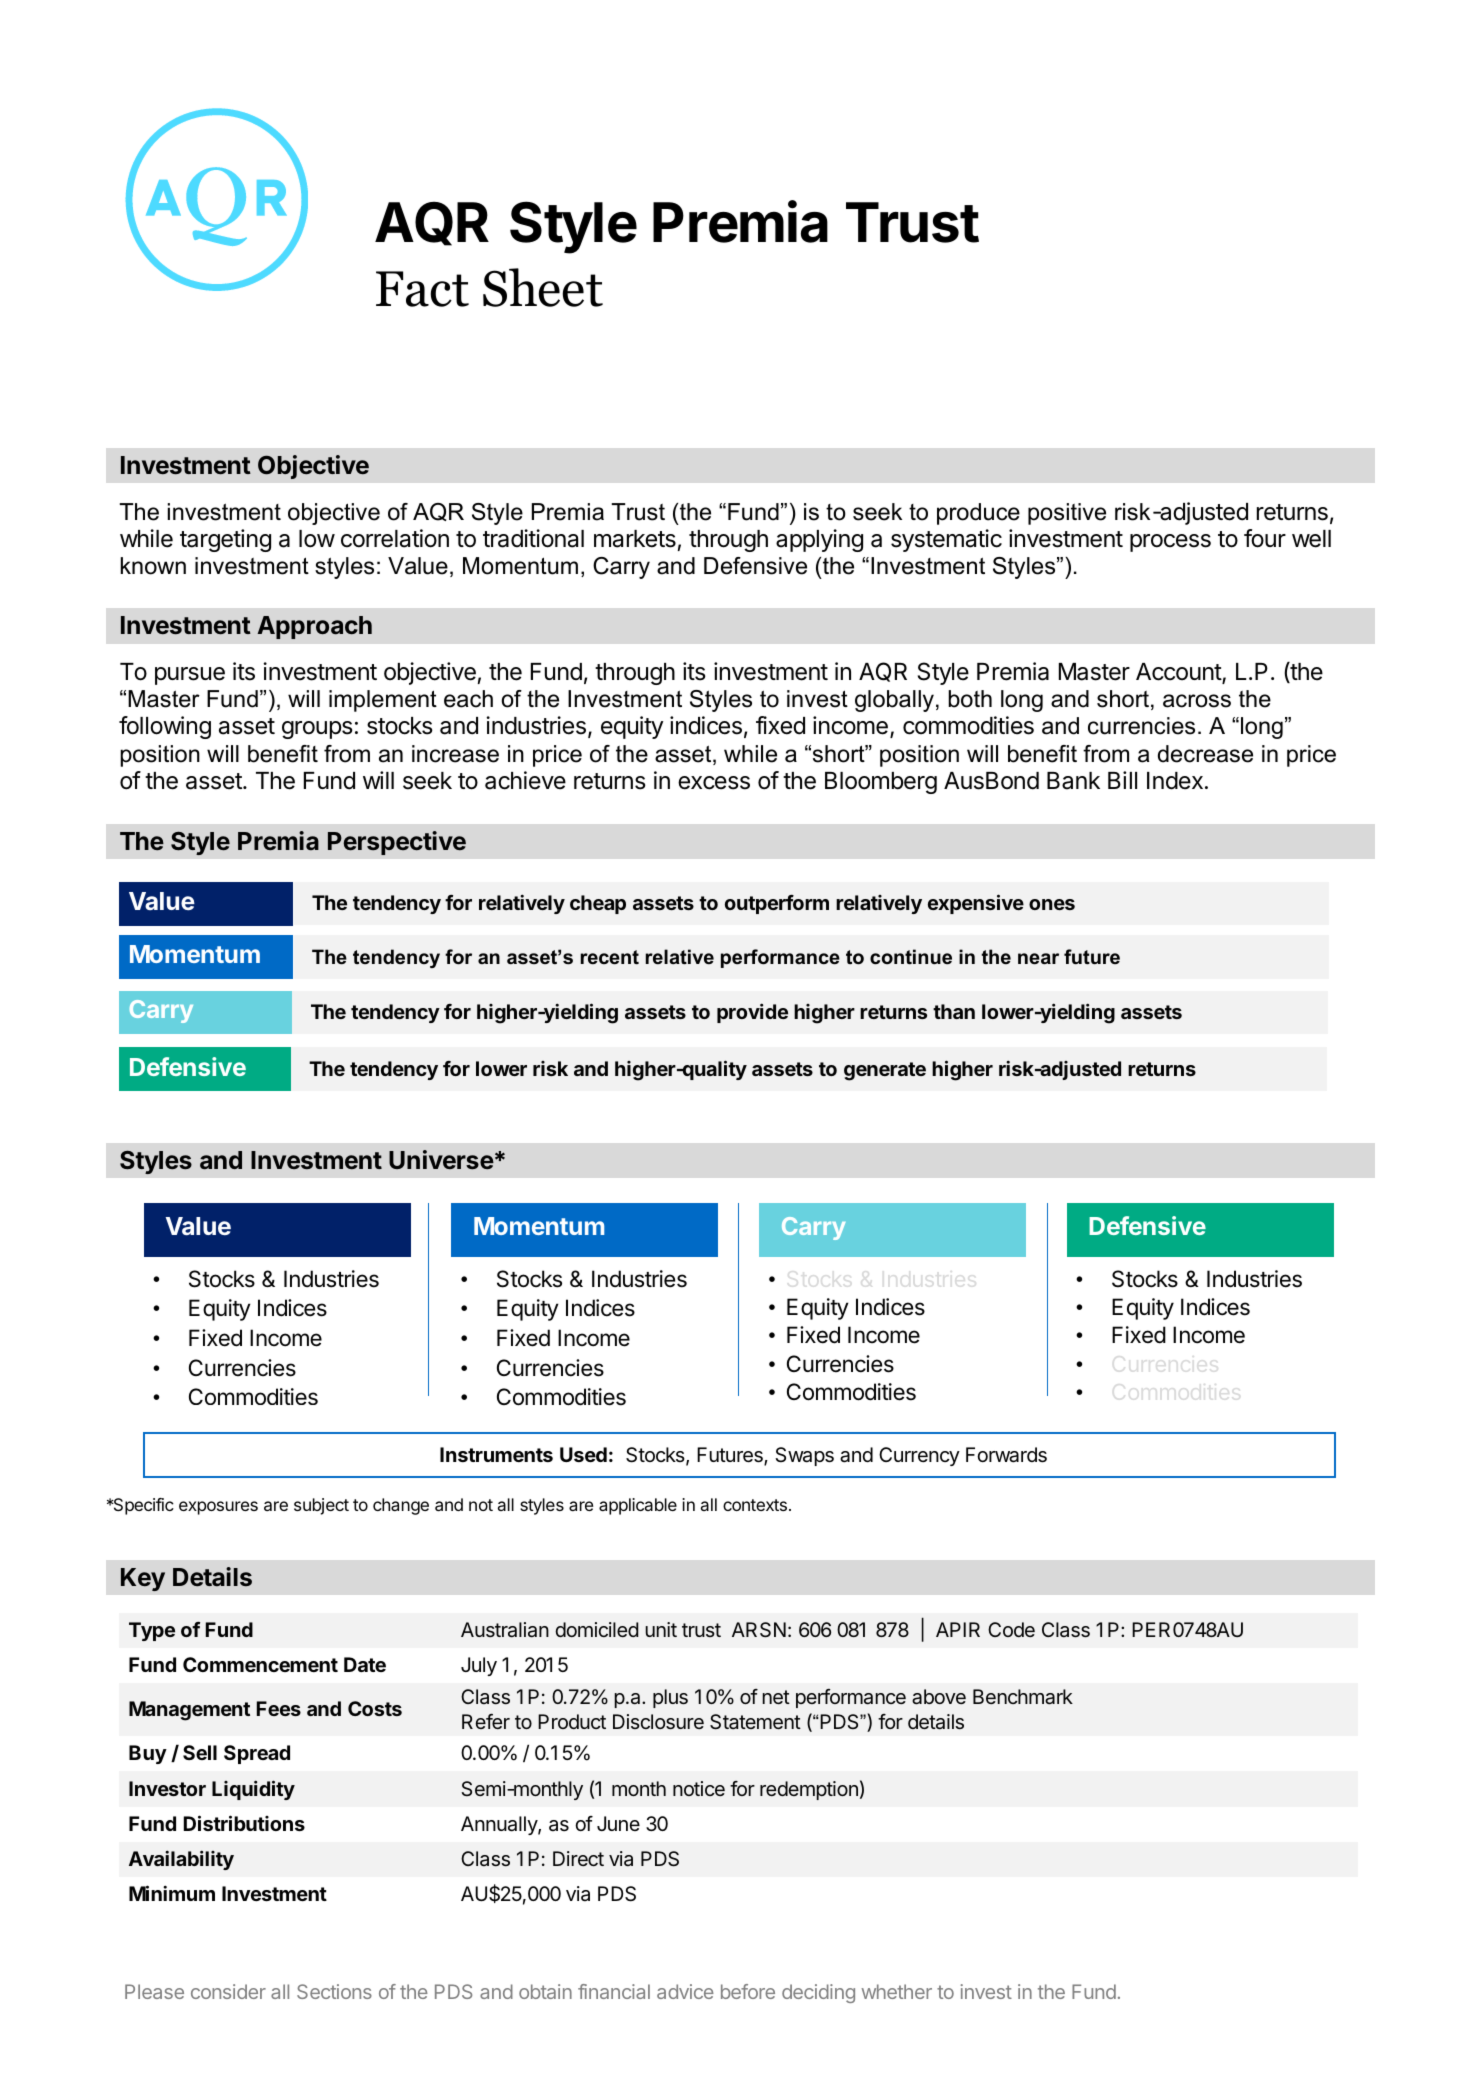 This screenshot has width=1480, height=2093. What do you see at coordinates (777, 904) in the screenshot?
I see `outperform` at bounding box center [777, 904].
